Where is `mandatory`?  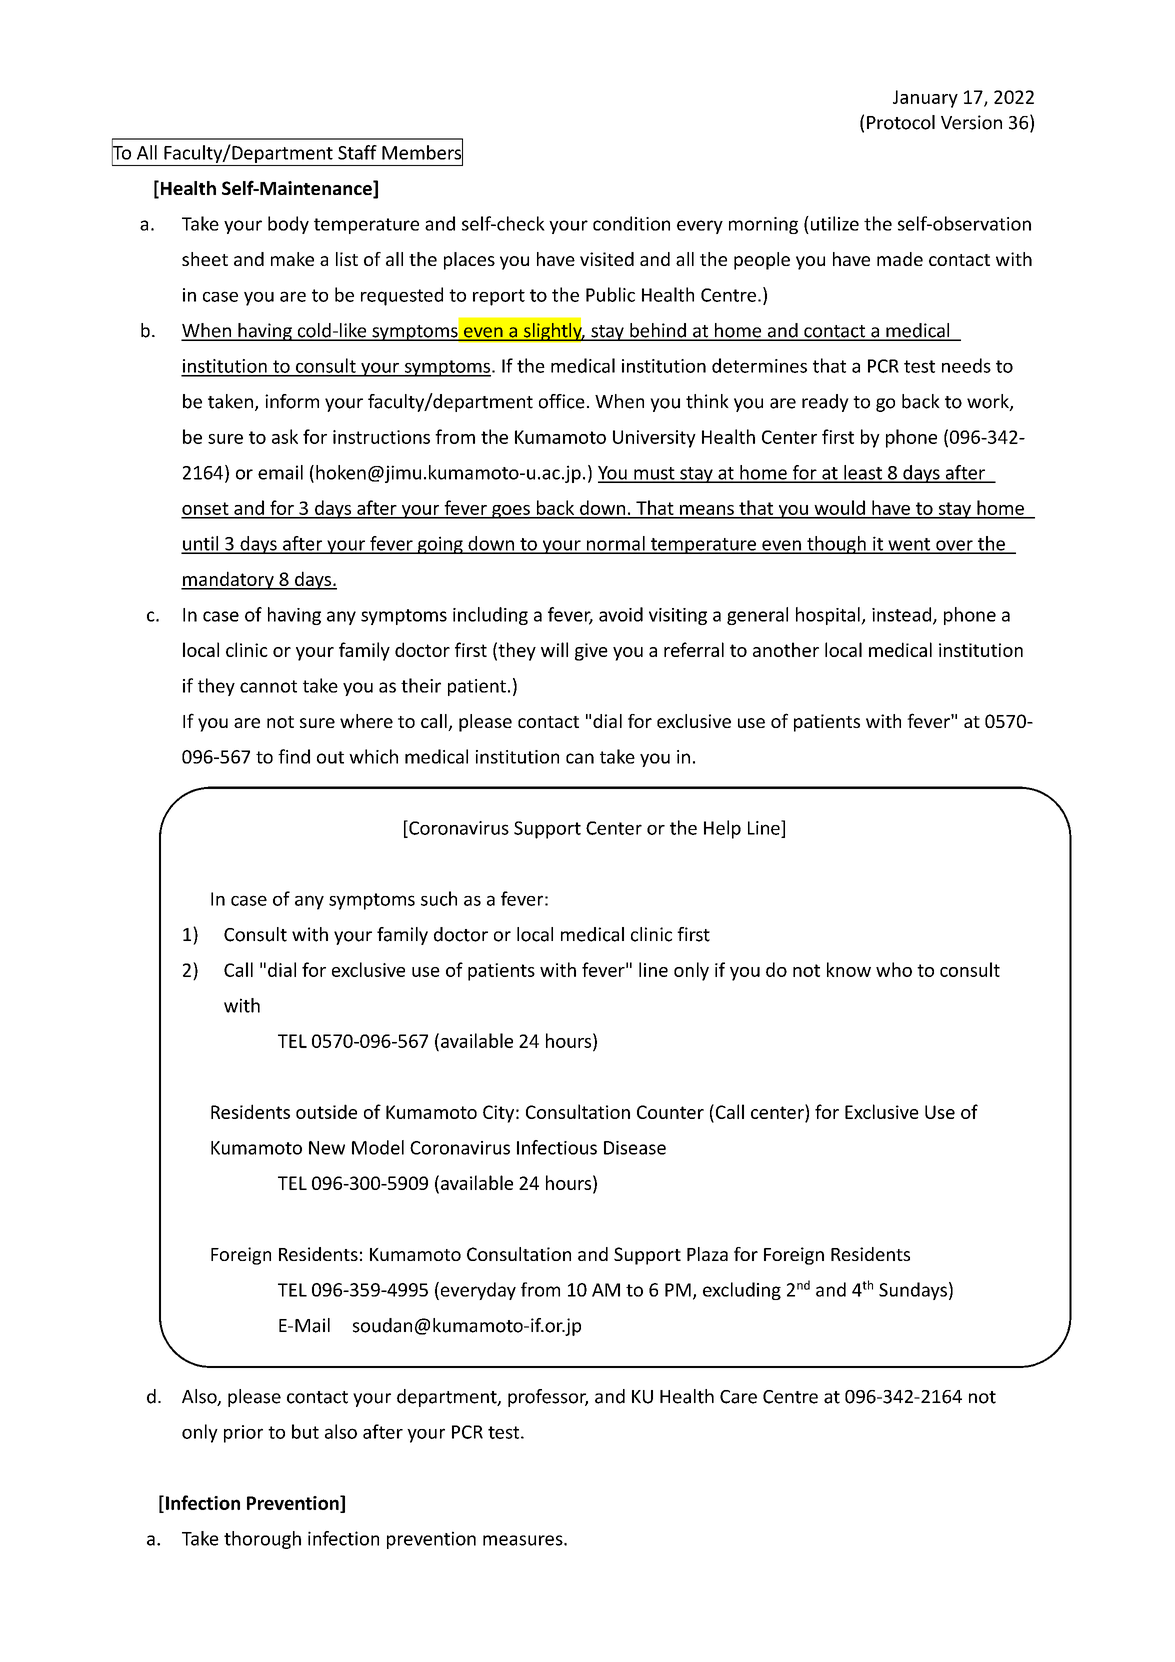 mandatory is located at coordinates (228, 580).
